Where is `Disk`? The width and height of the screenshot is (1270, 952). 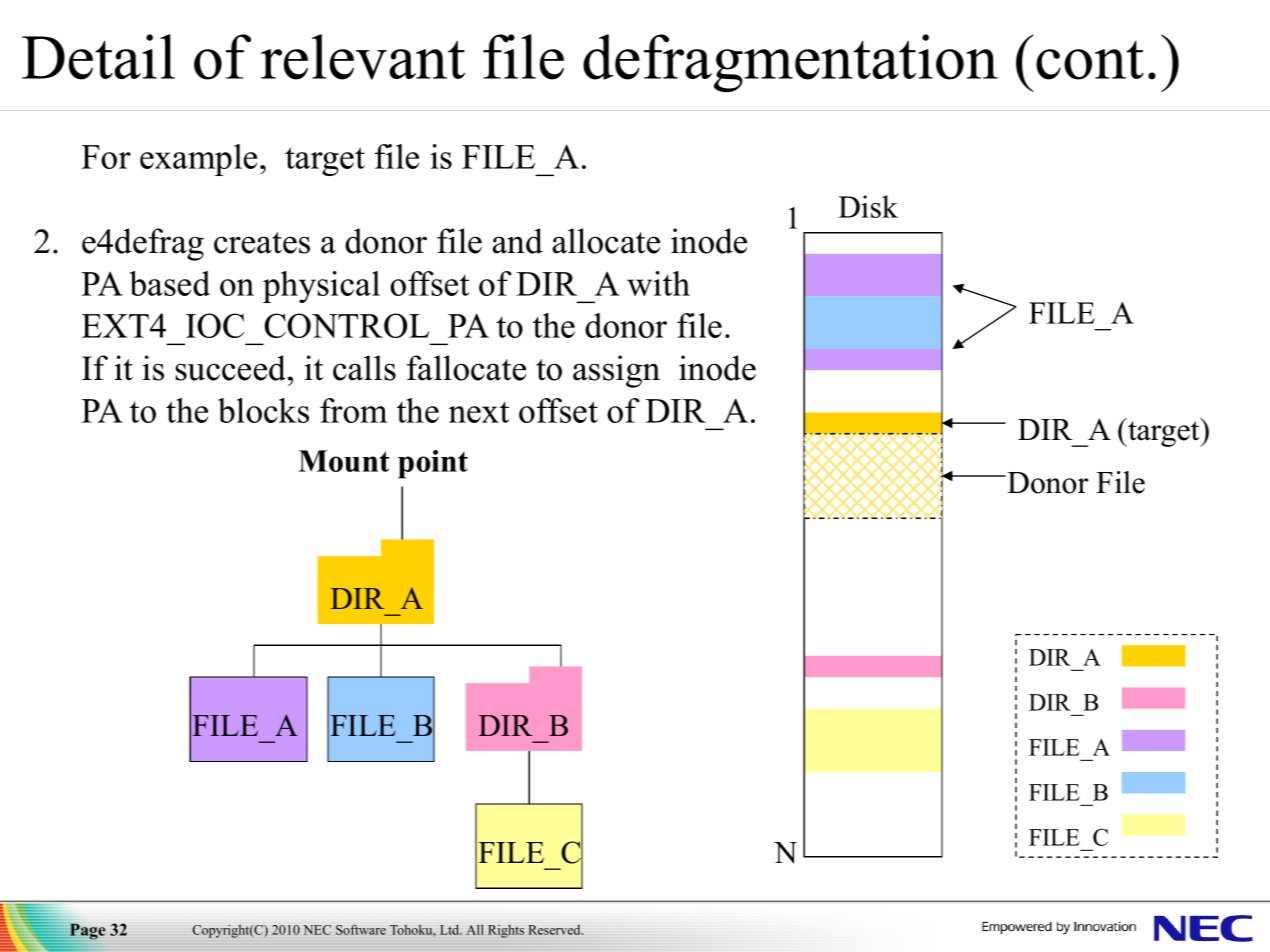
Disk is located at coordinates (868, 206).
